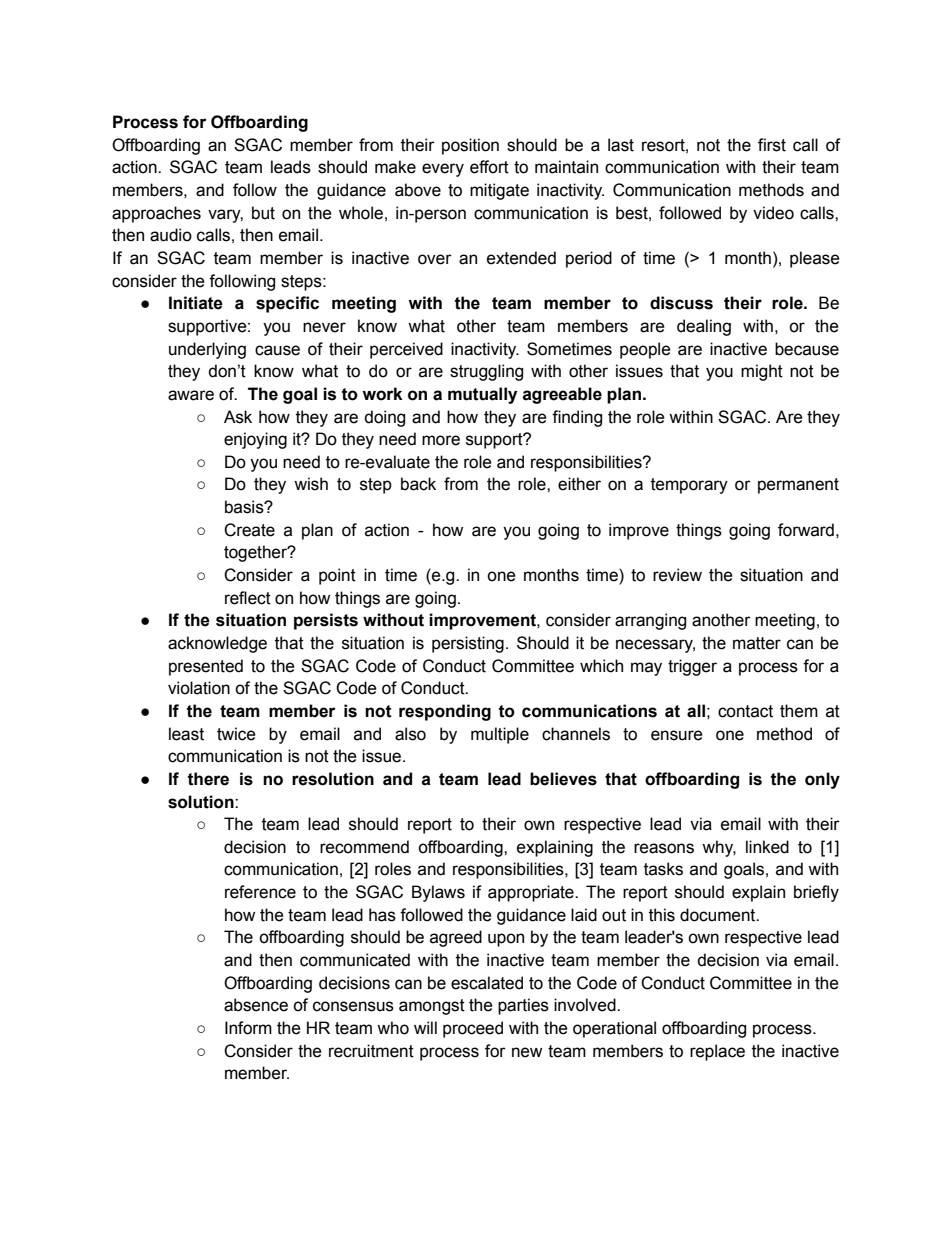 This page has height=1233, width=952. I want to click on effort, so click(489, 167).
